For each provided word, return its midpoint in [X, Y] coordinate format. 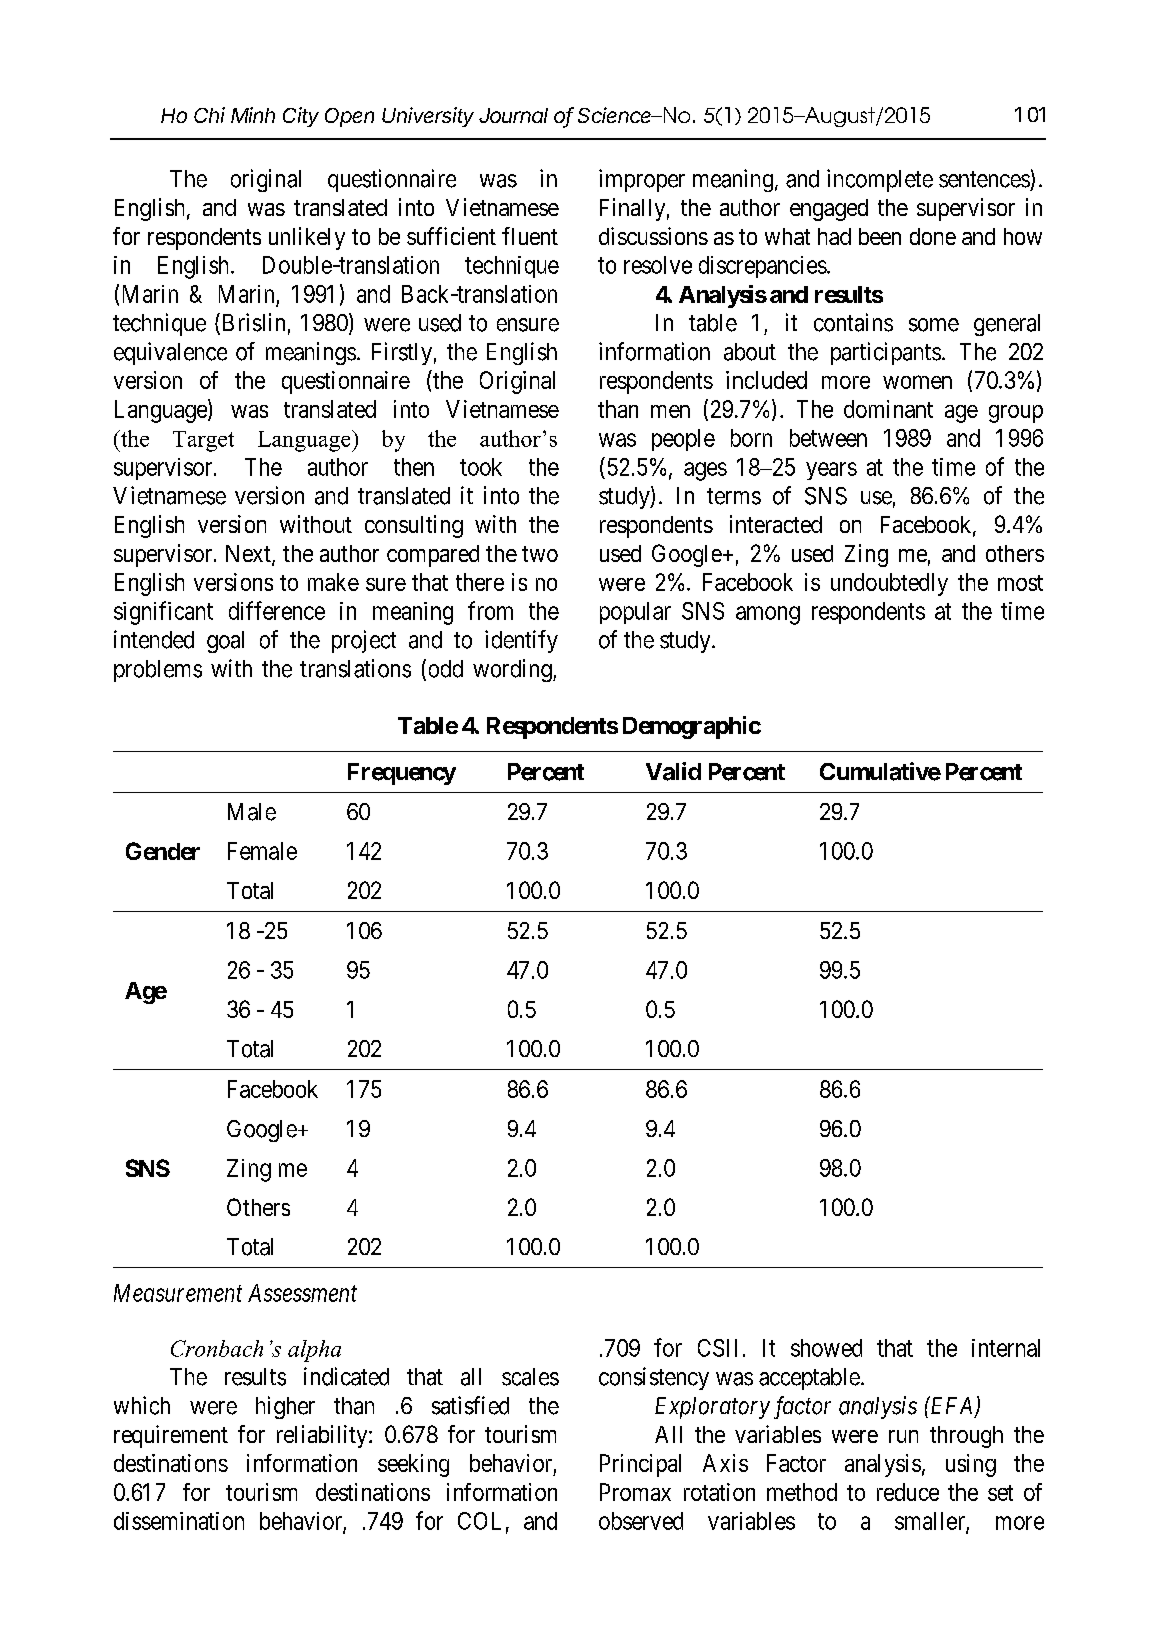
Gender [163, 851]
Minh [253, 115]
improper [642, 180]
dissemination [179, 1521]
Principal [640, 1465]
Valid [673, 771]
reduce [908, 1492]
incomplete [880, 180]
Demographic [692, 727]
